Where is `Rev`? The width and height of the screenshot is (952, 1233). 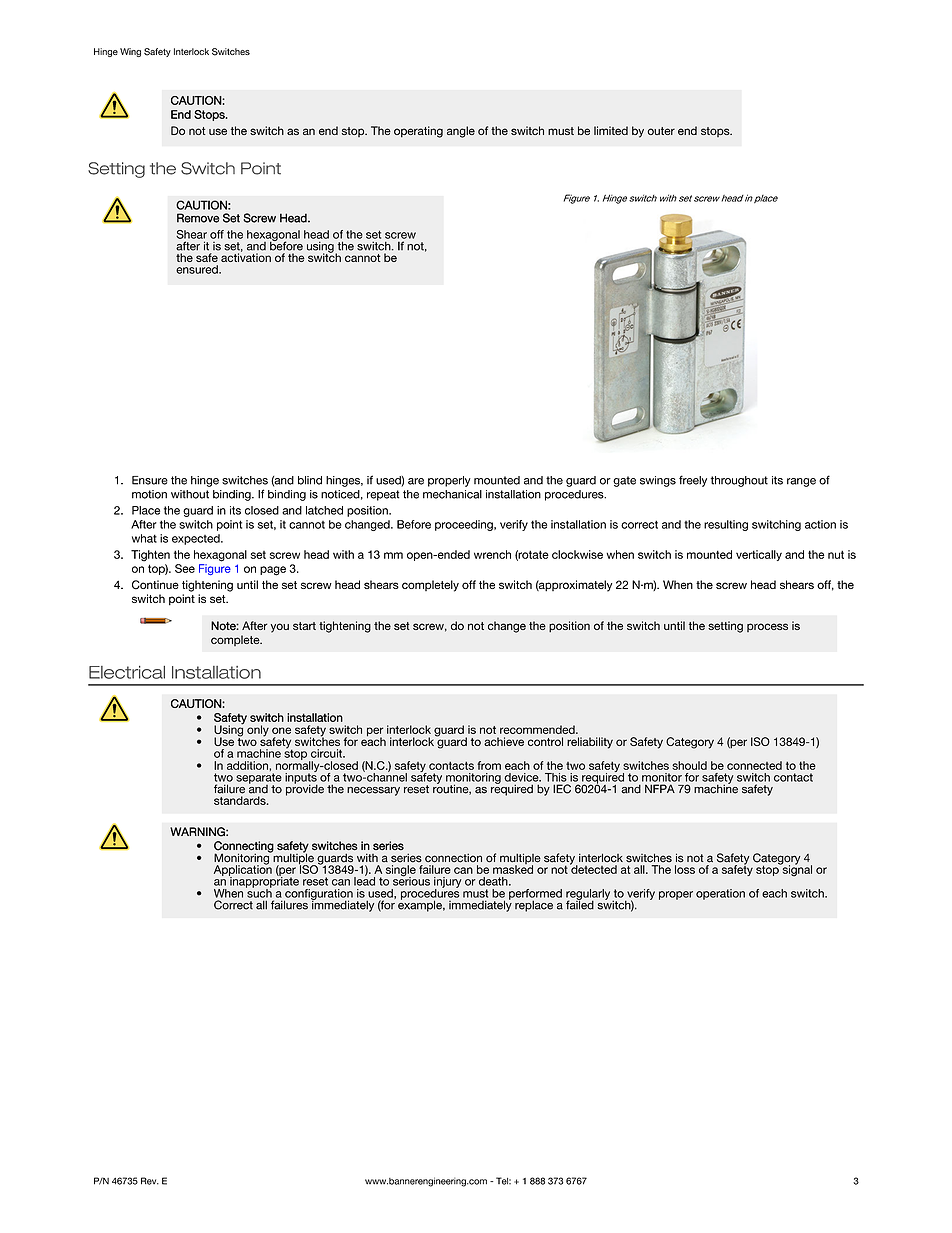 Rev is located at coordinates (150, 1181).
